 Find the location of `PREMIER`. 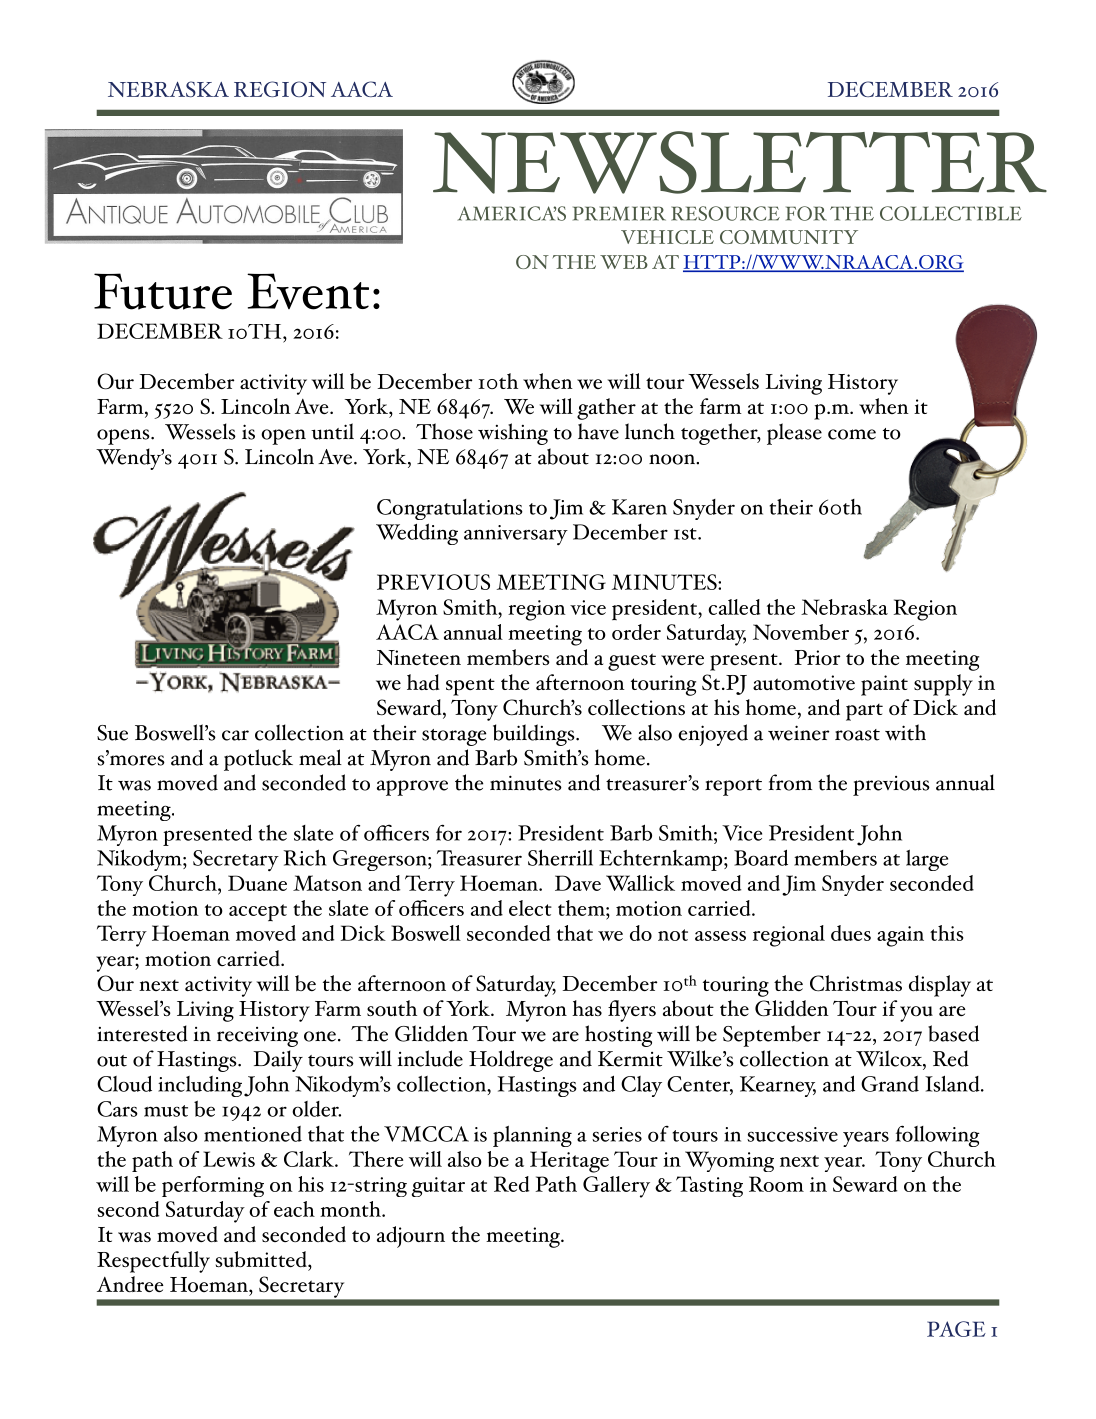

PREMIER is located at coordinates (619, 213).
